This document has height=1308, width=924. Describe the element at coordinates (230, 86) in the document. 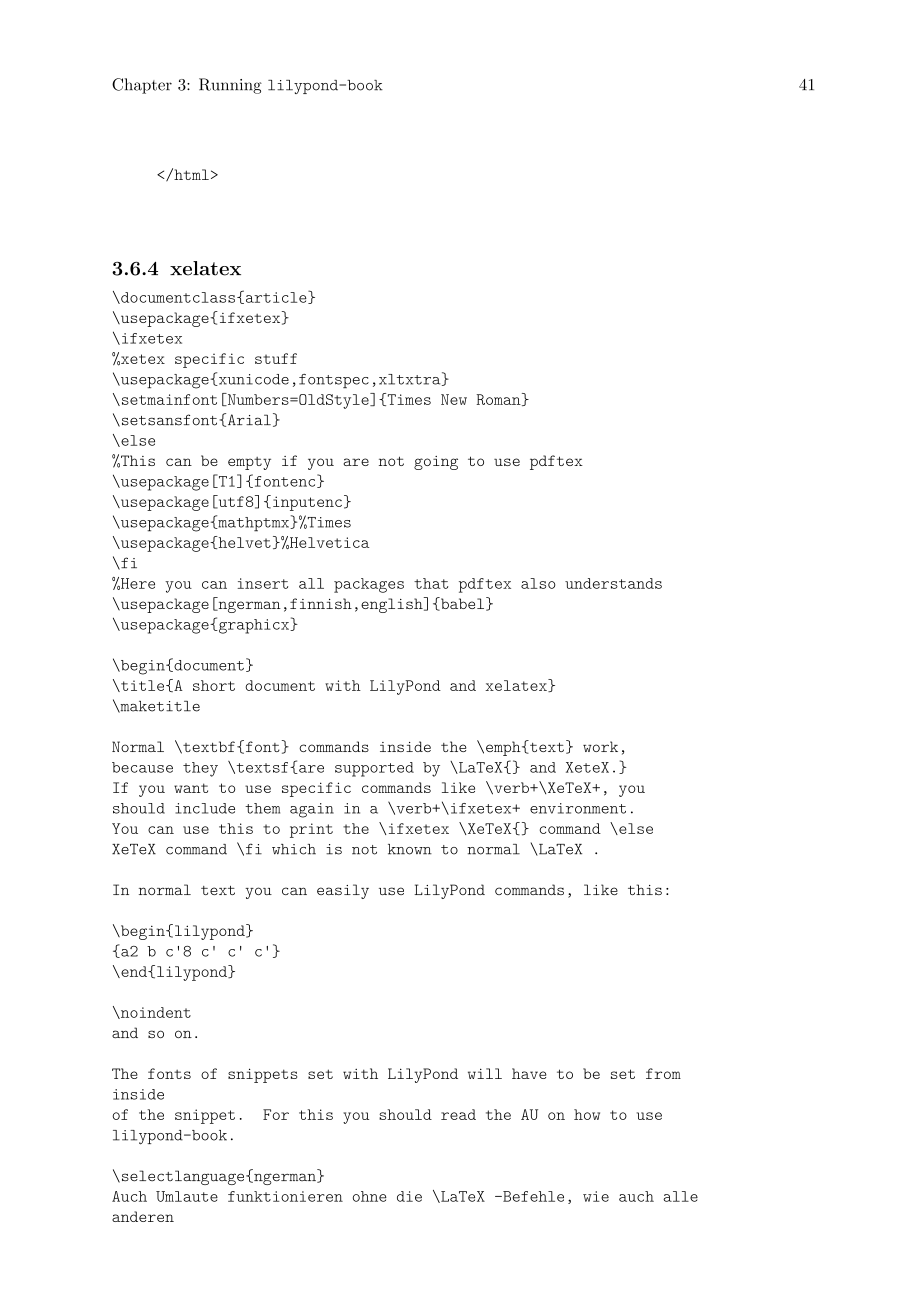

I see `Running` at that location.
